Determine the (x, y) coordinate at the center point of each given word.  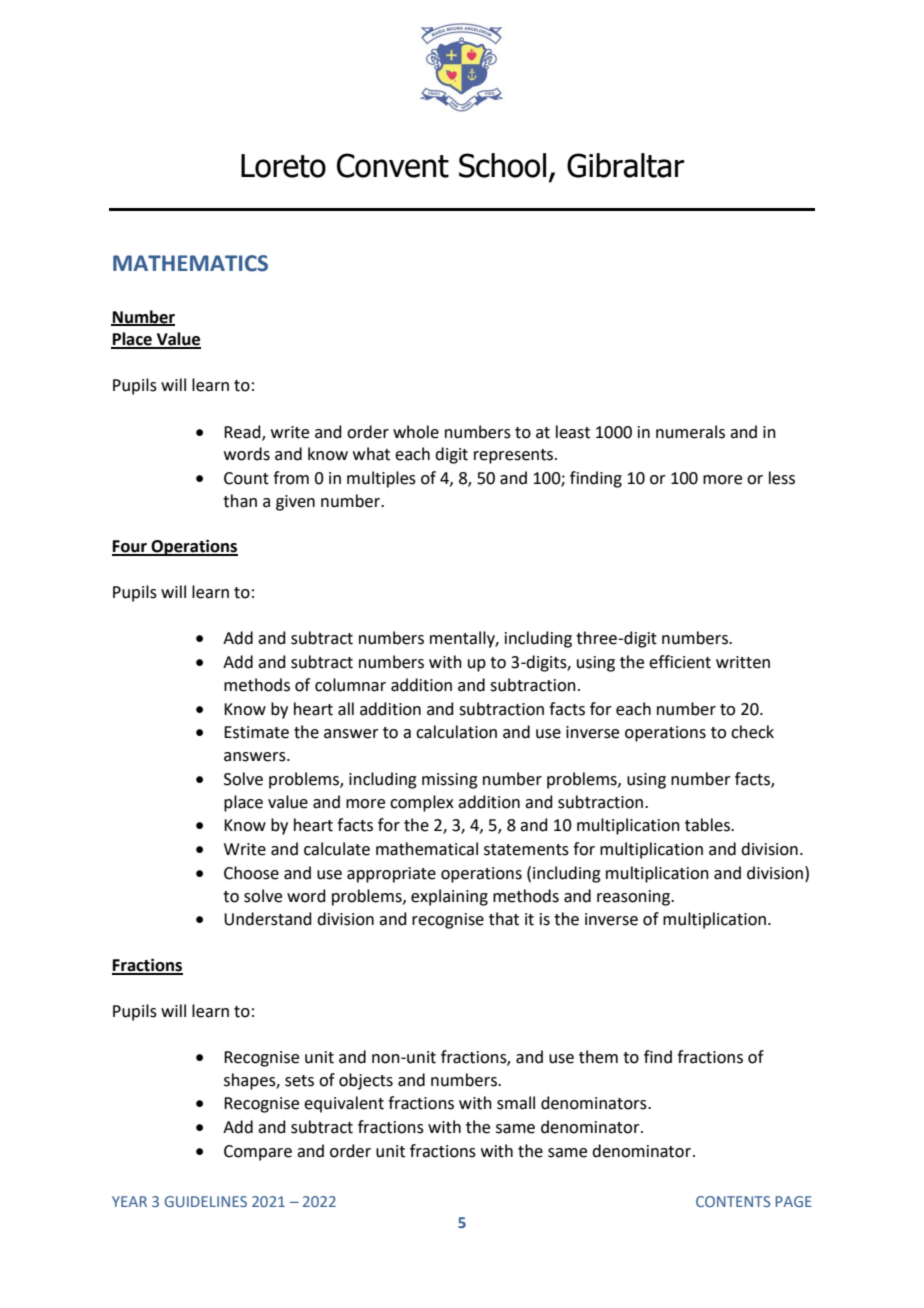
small (516, 1103)
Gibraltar (625, 165)
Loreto (283, 166)
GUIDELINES (206, 1201)
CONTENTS (733, 1201)
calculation (456, 732)
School (502, 165)
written (743, 662)
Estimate (256, 732)
